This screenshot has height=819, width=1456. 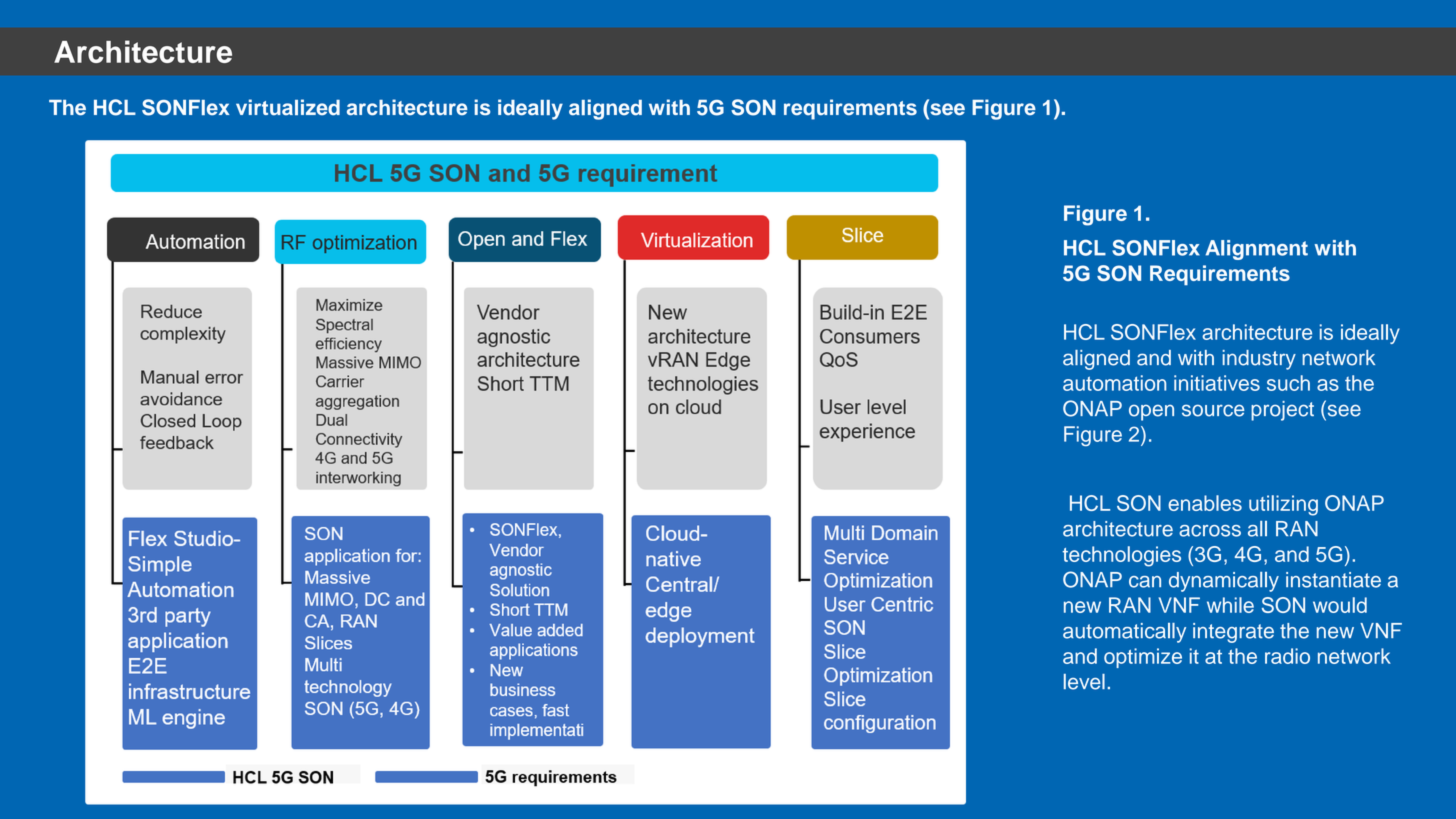 I want to click on level, so click(x=1084, y=682).
